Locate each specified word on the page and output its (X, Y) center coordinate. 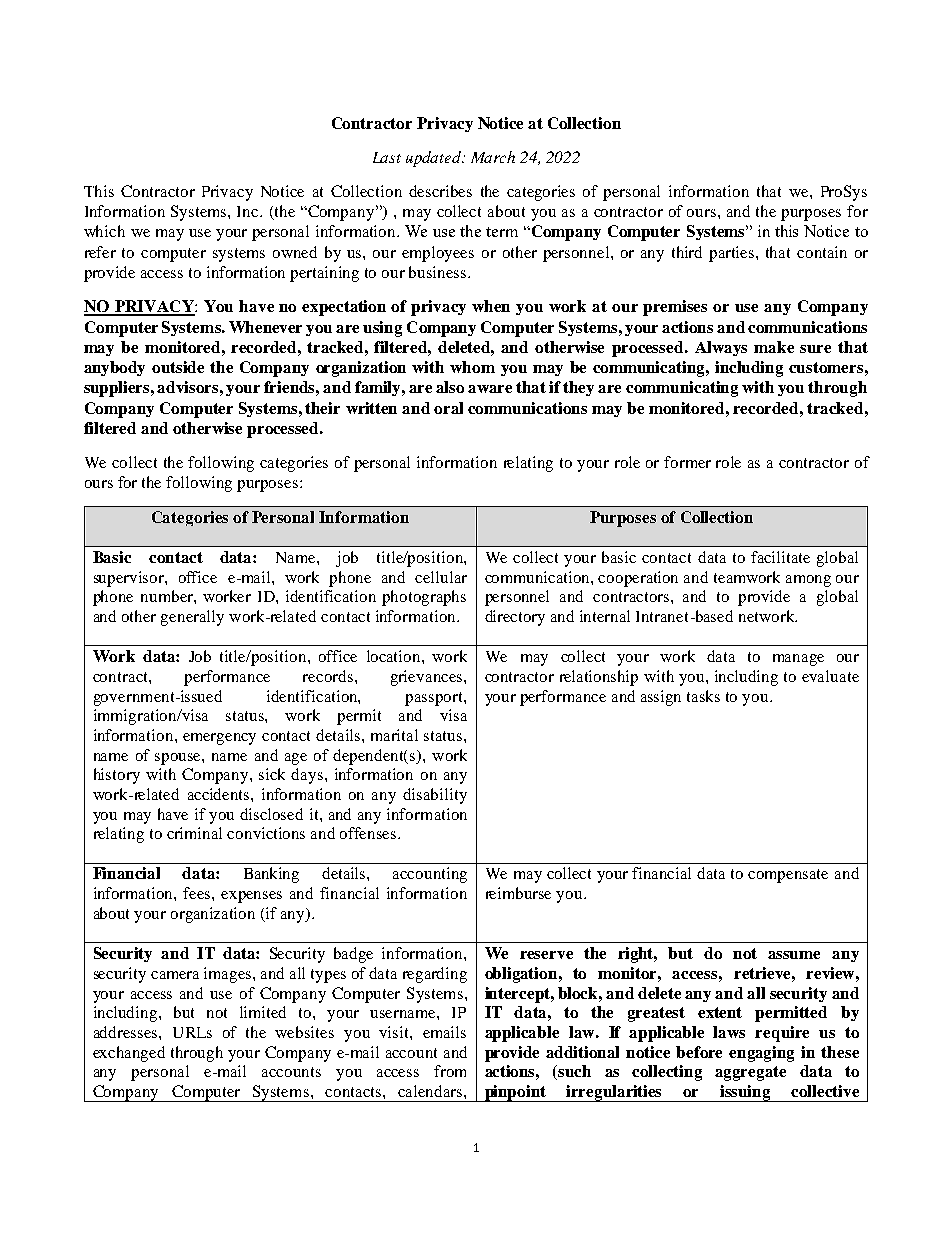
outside (178, 367)
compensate (788, 876)
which (104, 231)
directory (515, 618)
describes (440, 191)
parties (733, 254)
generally (192, 618)
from (450, 1071)
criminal (194, 833)
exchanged (129, 1054)
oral (448, 408)
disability (435, 796)
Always (721, 348)
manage (798, 660)
